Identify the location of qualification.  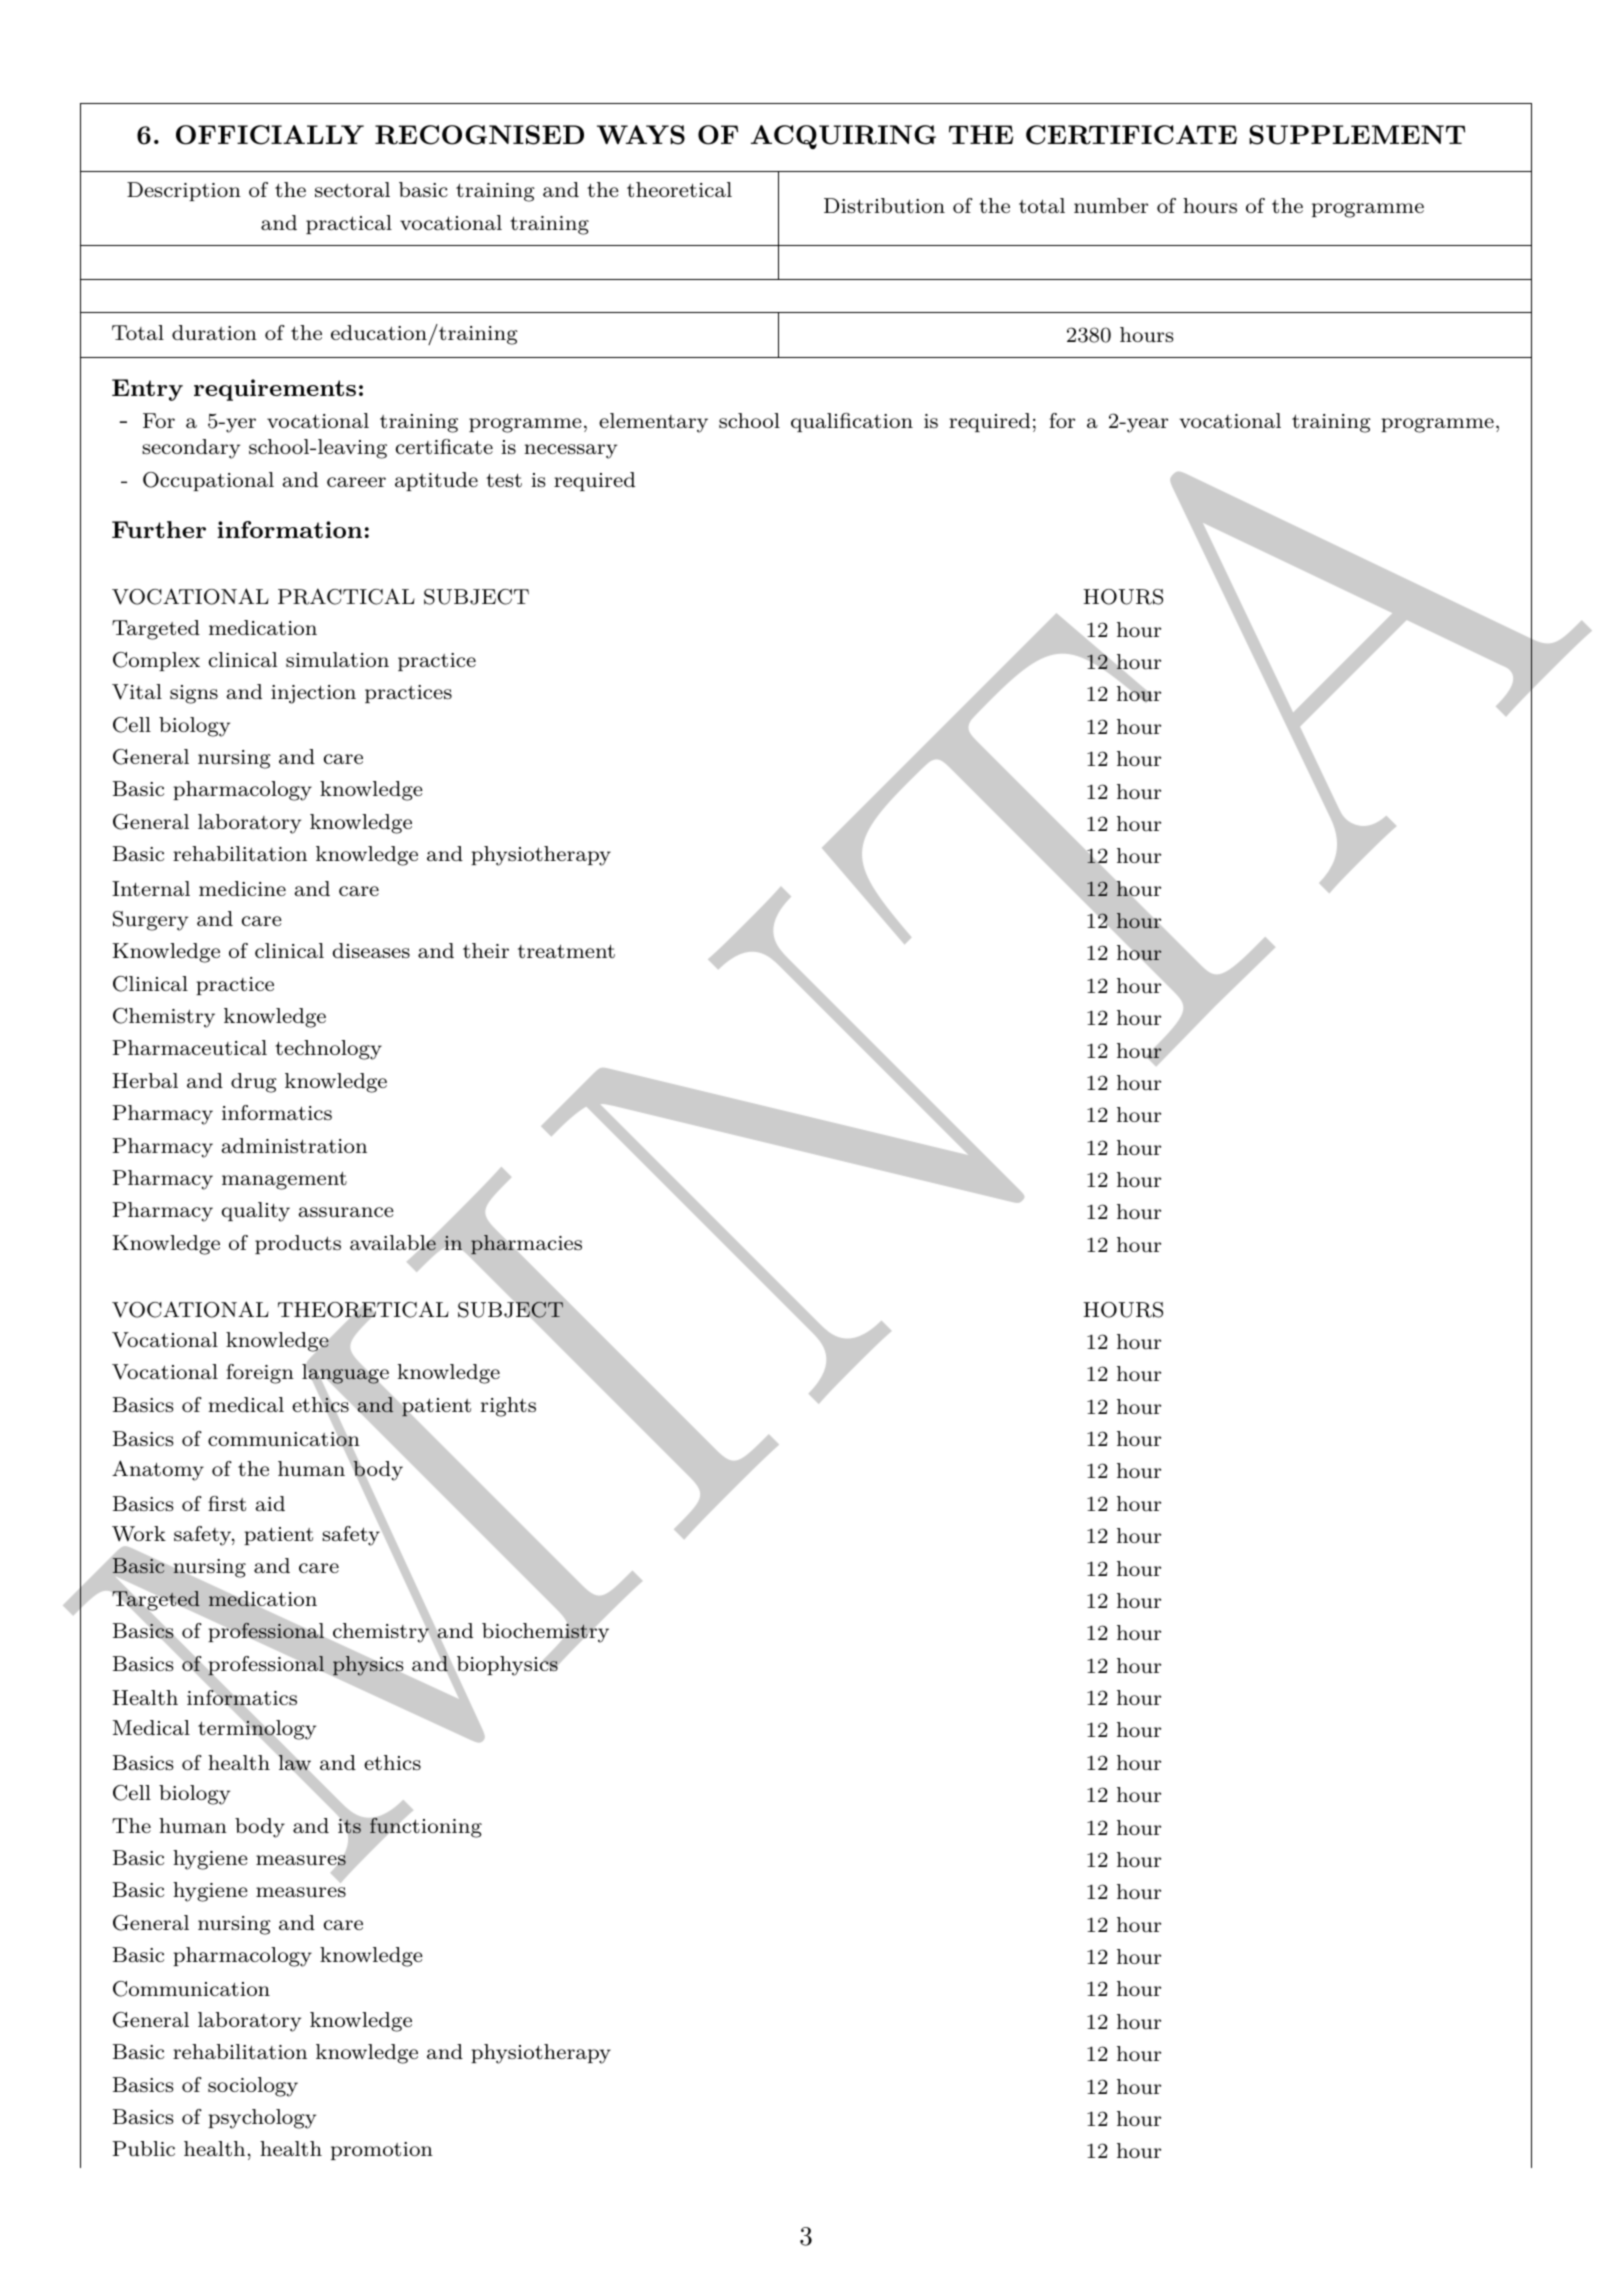
(852, 422).
